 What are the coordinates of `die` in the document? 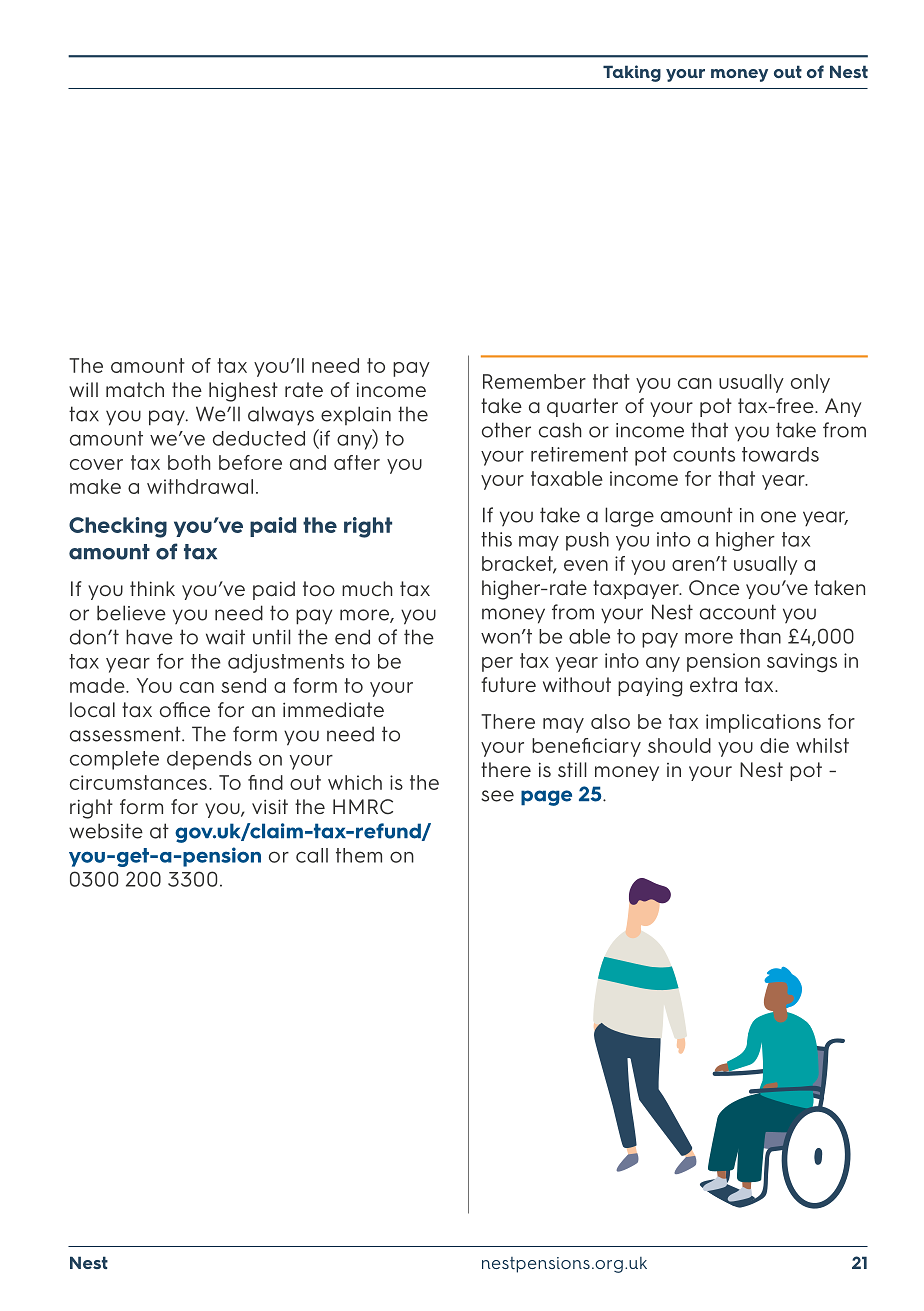 It's located at (774, 745).
